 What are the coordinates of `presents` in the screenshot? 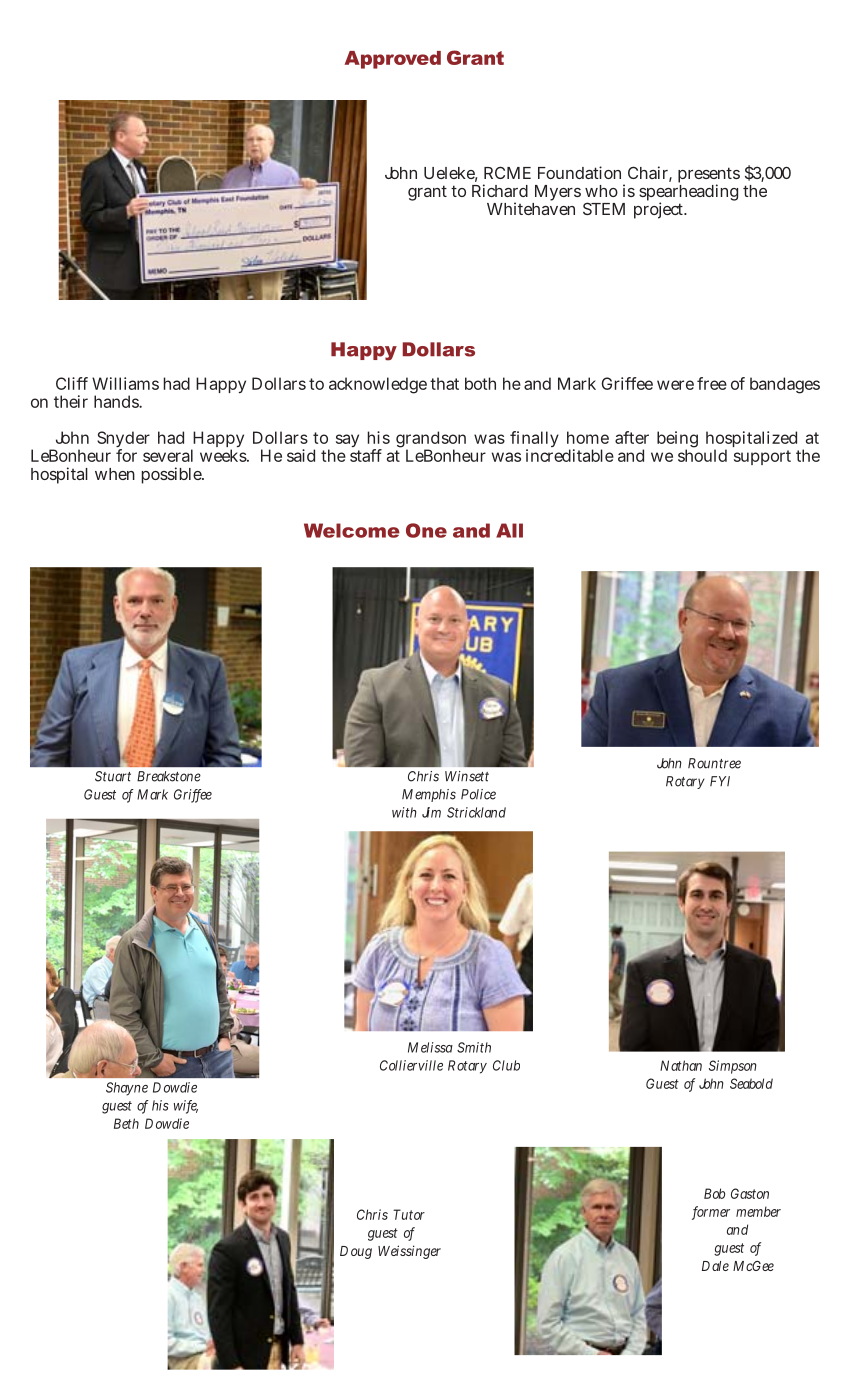 It's located at (709, 176).
